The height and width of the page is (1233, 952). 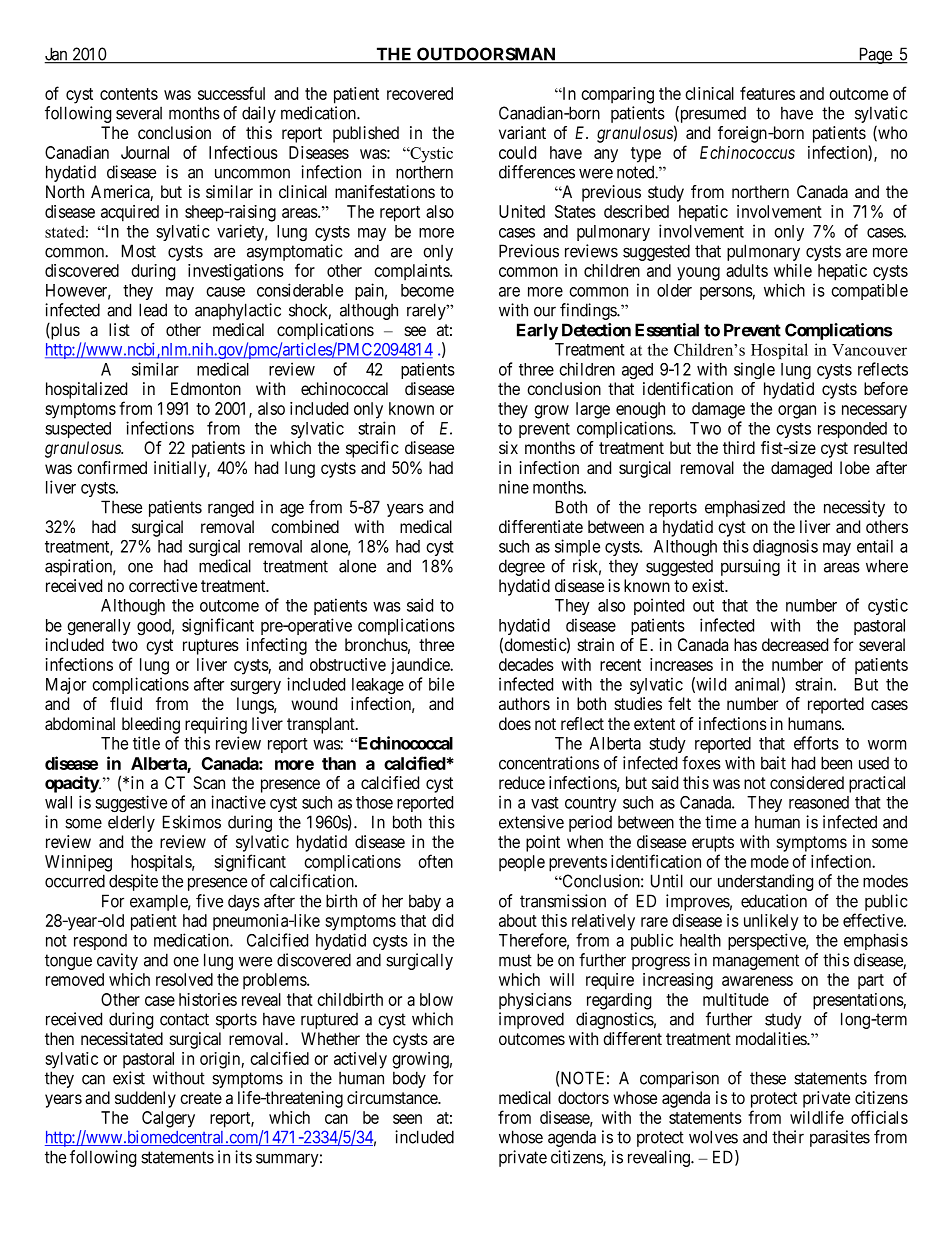 I want to click on education, so click(x=774, y=901).
